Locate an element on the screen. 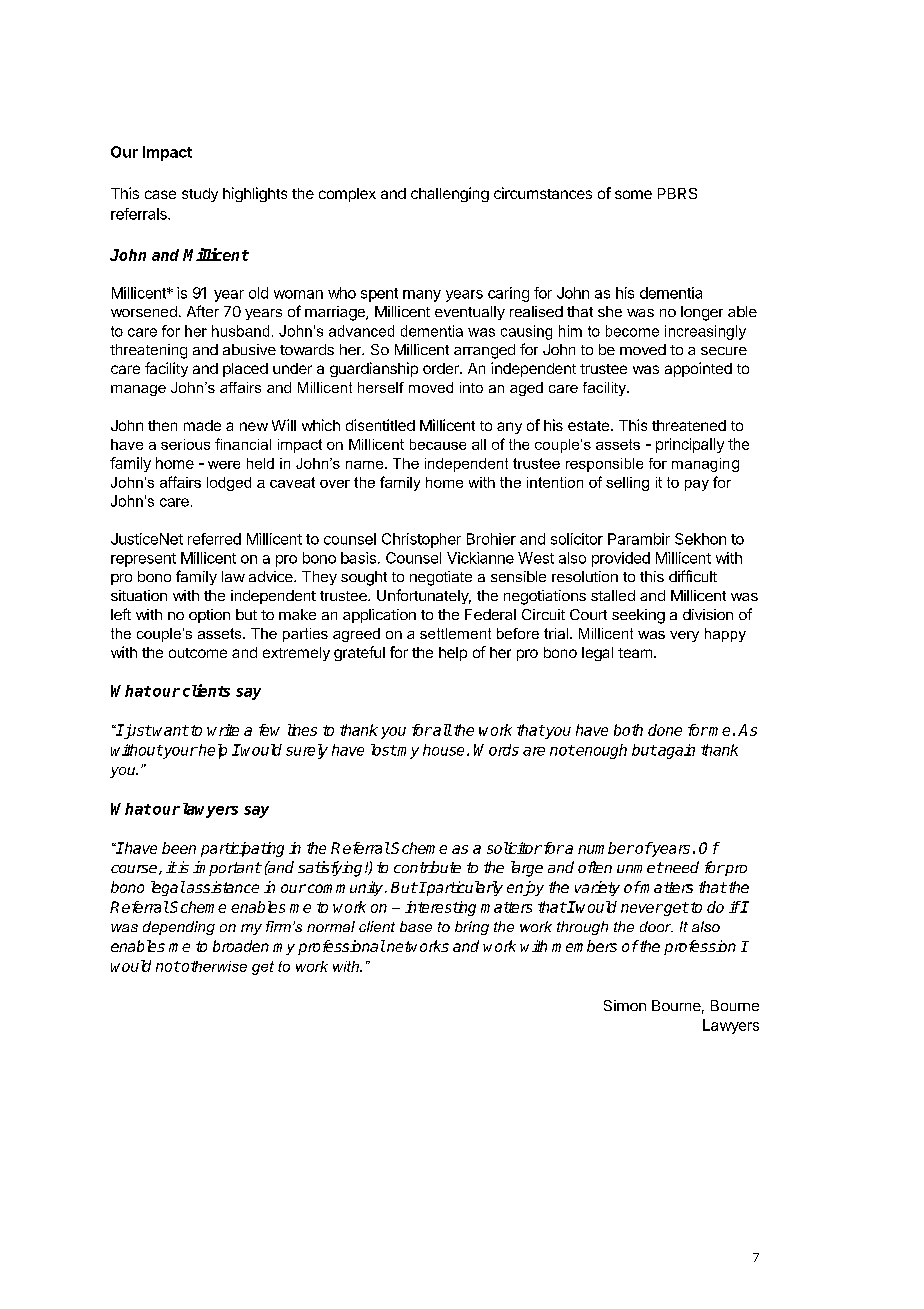 The width and height of the screenshot is (924, 1309). otherwise is located at coordinates (213, 966).
